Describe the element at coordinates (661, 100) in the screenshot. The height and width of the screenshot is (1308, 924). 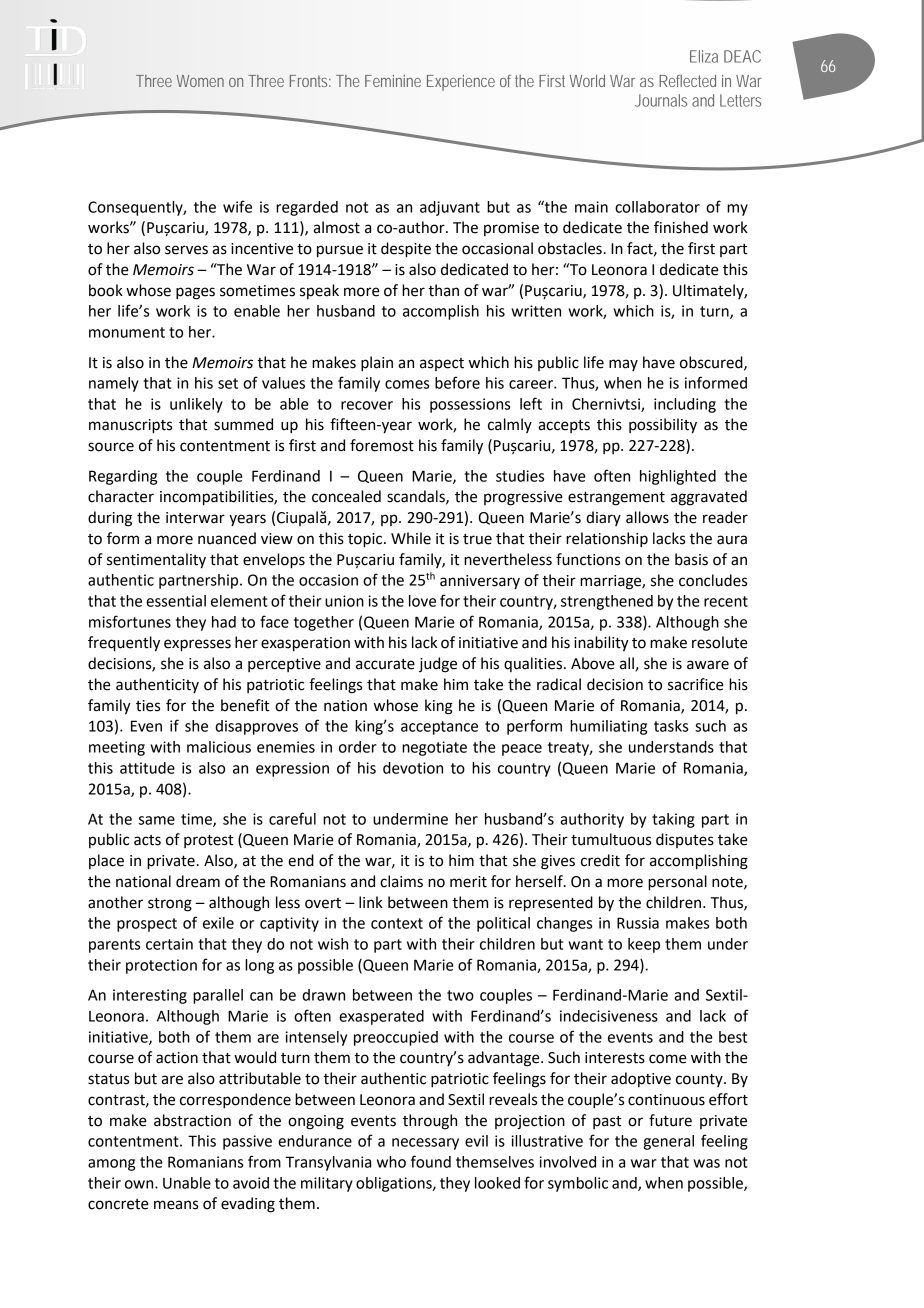
I see `Journals` at that location.
